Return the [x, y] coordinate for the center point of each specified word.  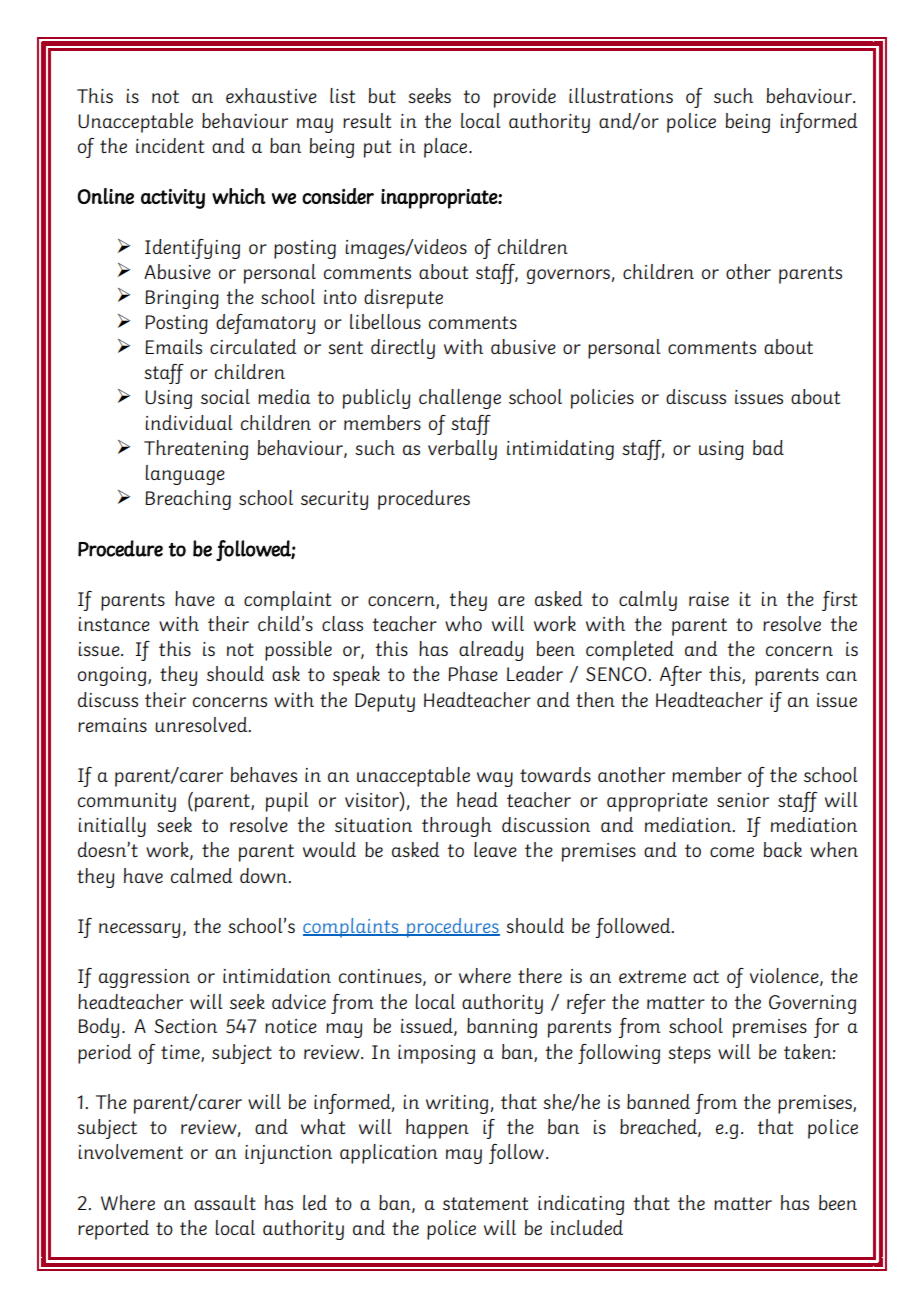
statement [485, 1203]
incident [170, 145]
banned [658, 1101]
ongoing [113, 676]
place [445, 148]
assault [225, 1202]
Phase [473, 673]
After [681, 676]
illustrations [621, 95]
